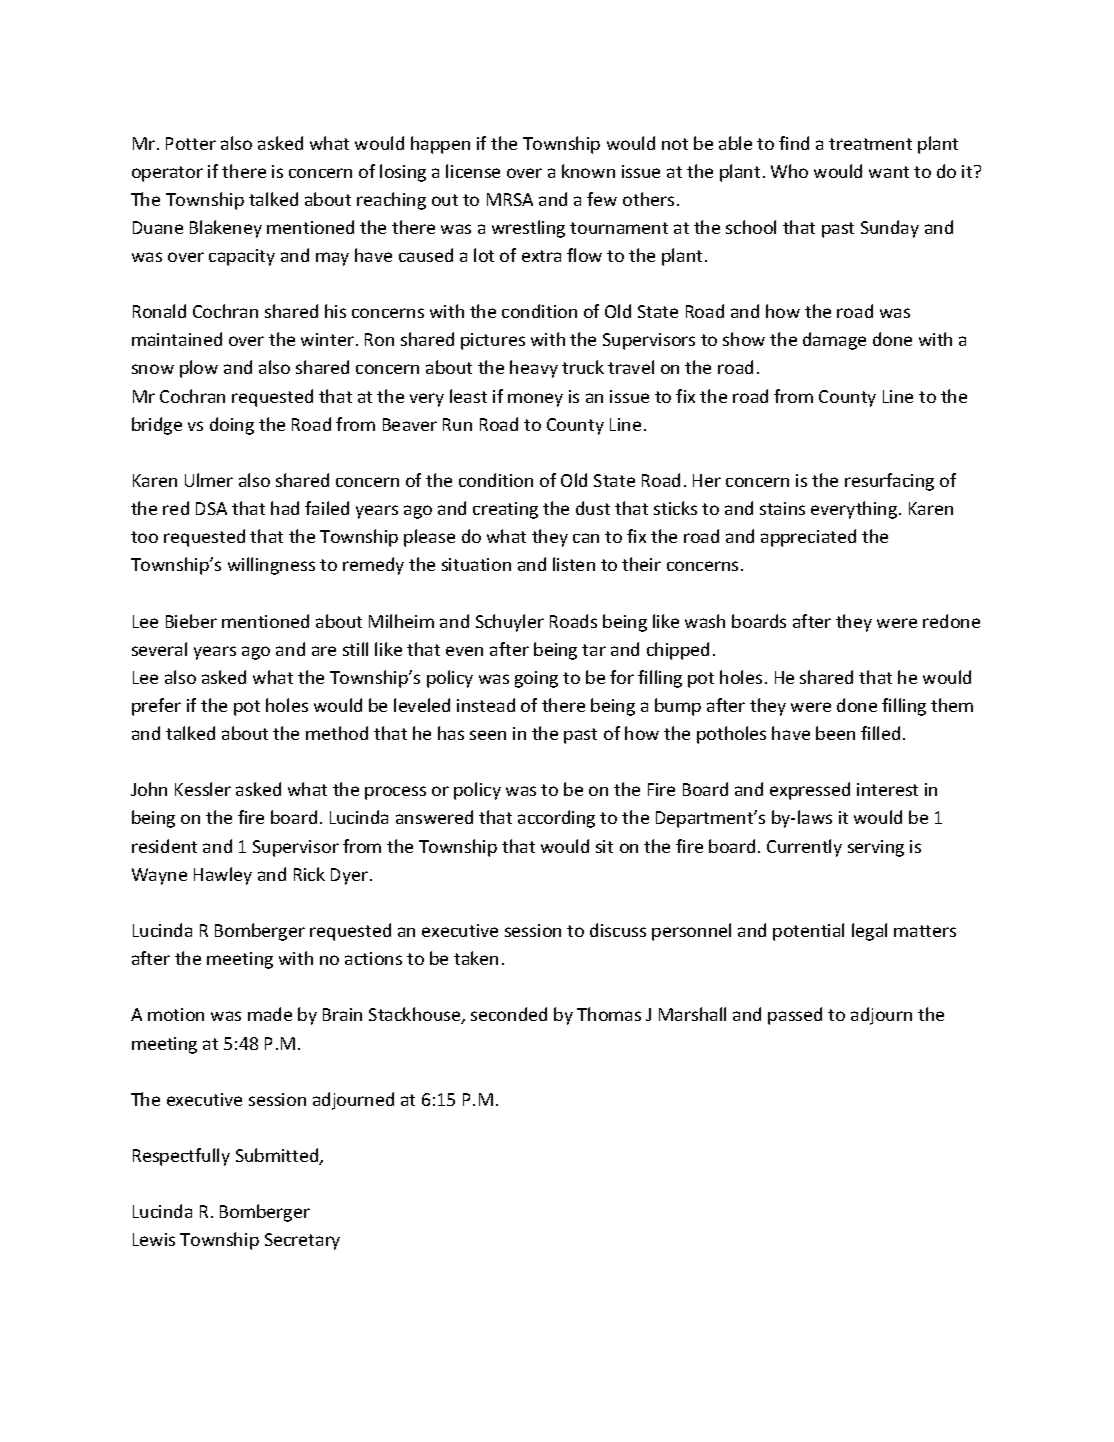  What do you see at coordinates (156, 707) in the page?
I see `prefer` at bounding box center [156, 707].
